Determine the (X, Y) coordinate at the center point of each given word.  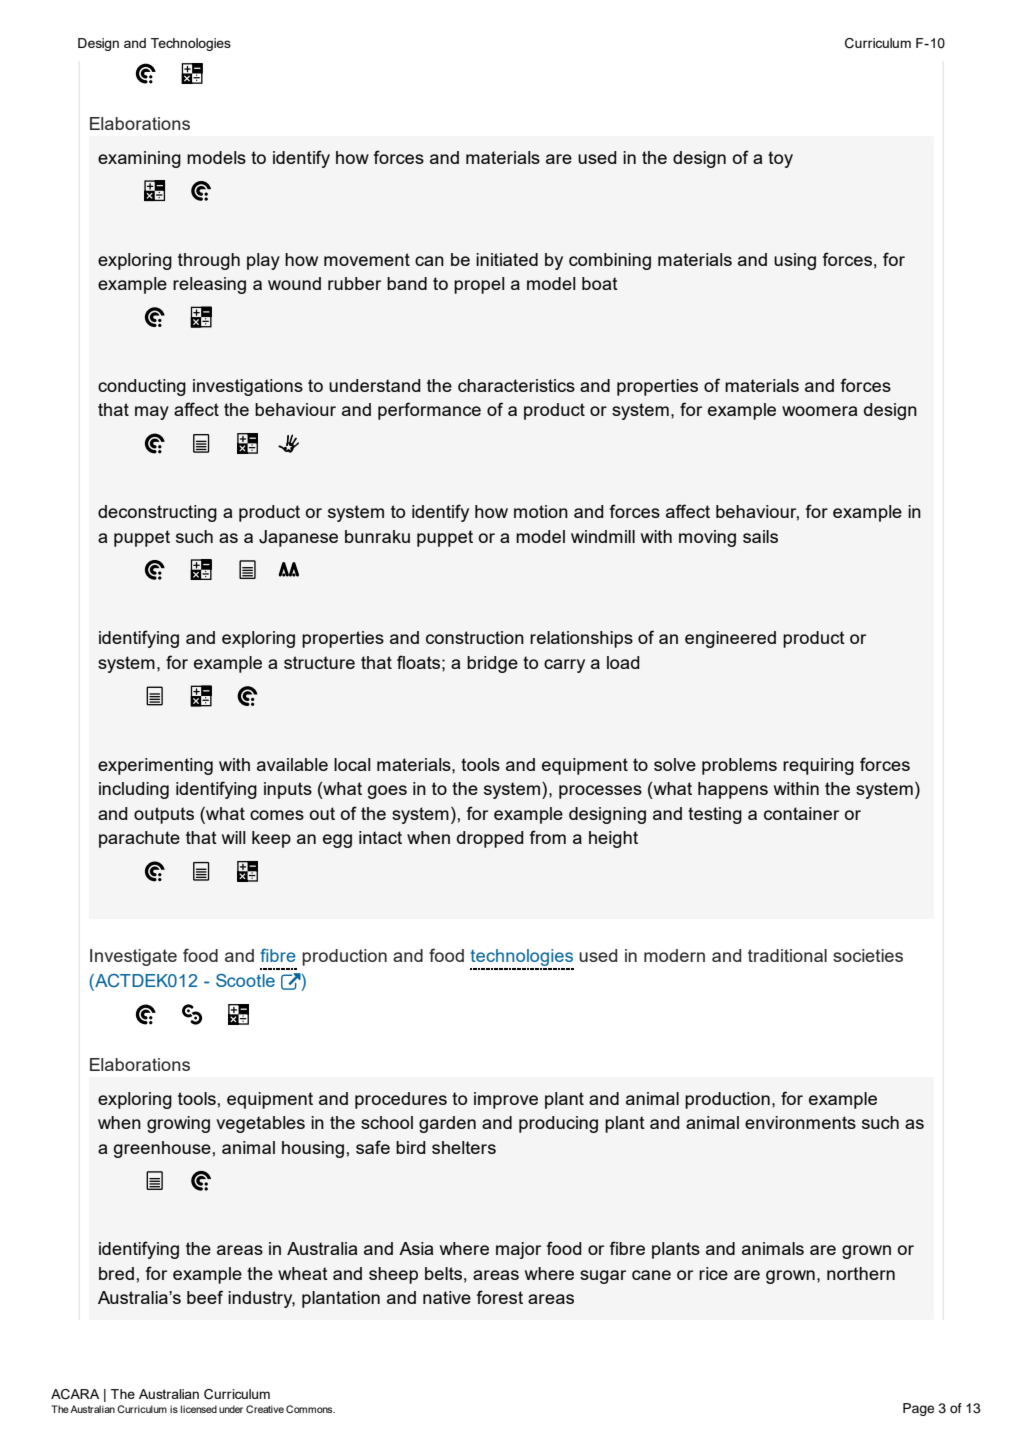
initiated (507, 259)
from (548, 837)
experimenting (155, 766)
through (209, 261)
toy (780, 159)
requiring (818, 766)
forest (500, 1297)
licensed (199, 1409)
